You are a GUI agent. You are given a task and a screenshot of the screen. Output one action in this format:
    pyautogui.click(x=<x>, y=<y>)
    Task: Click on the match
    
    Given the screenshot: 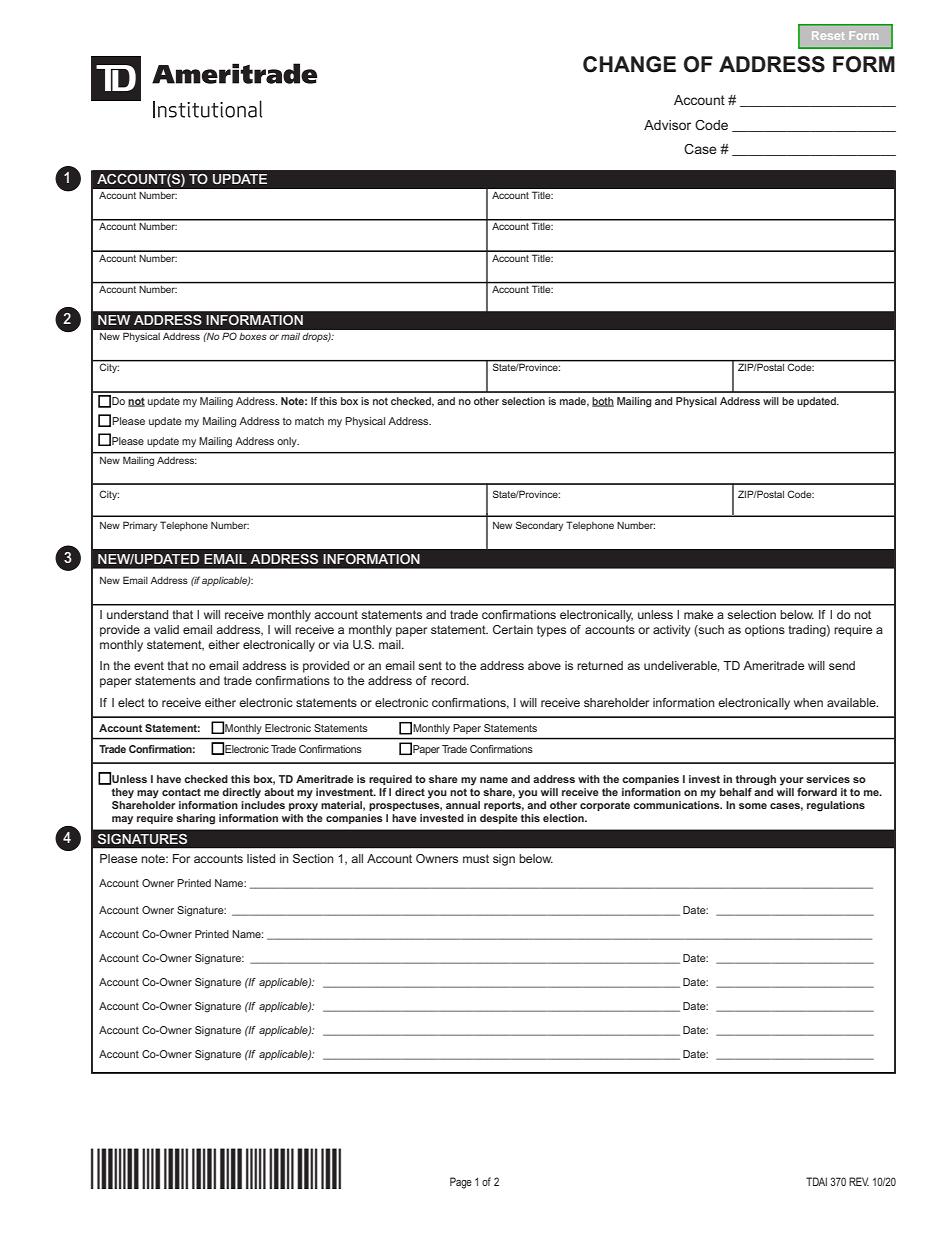 What is the action you would take?
    pyautogui.click(x=309, y=421)
